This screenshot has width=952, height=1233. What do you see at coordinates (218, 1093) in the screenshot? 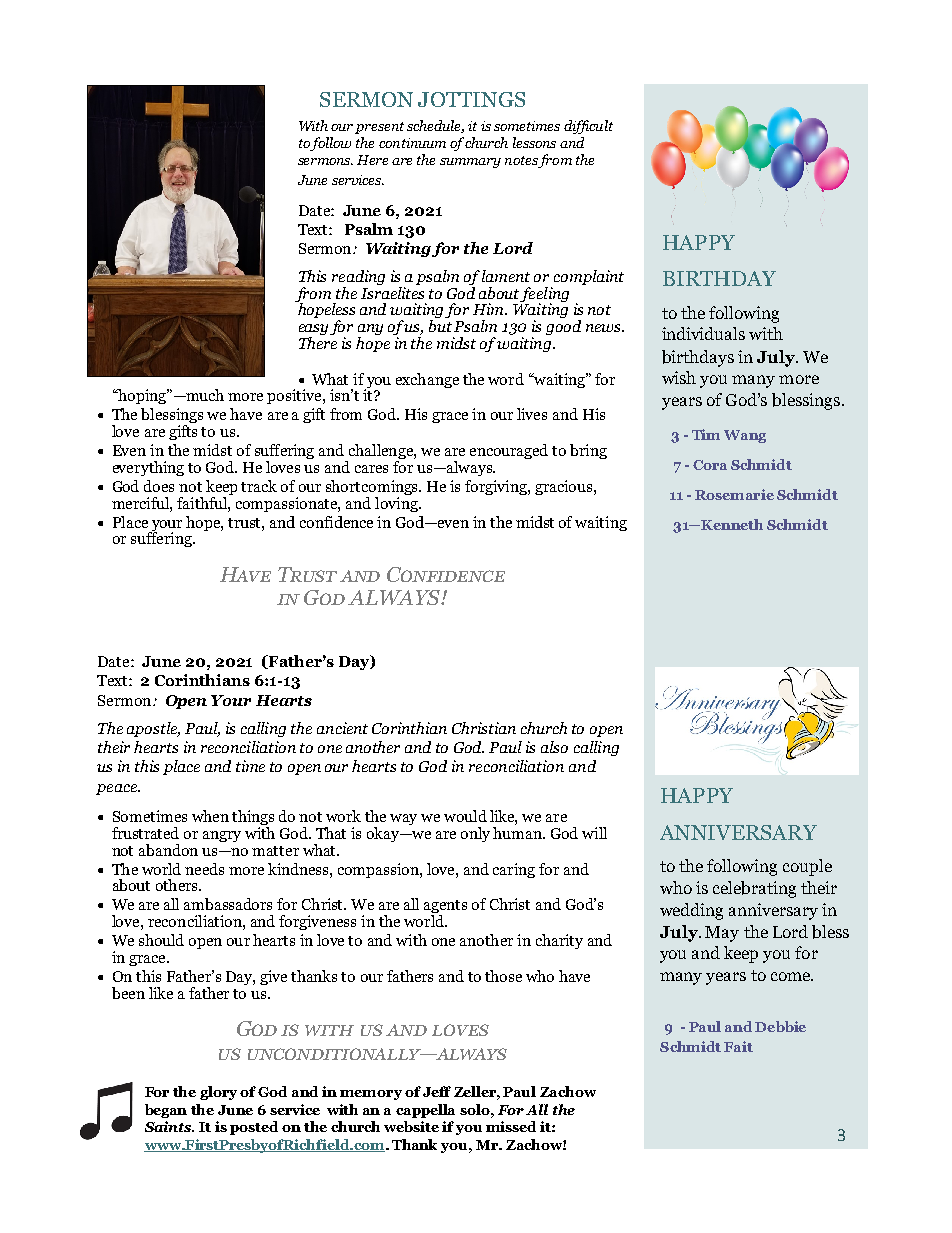
I see `glory` at bounding box center [218, 1093].
